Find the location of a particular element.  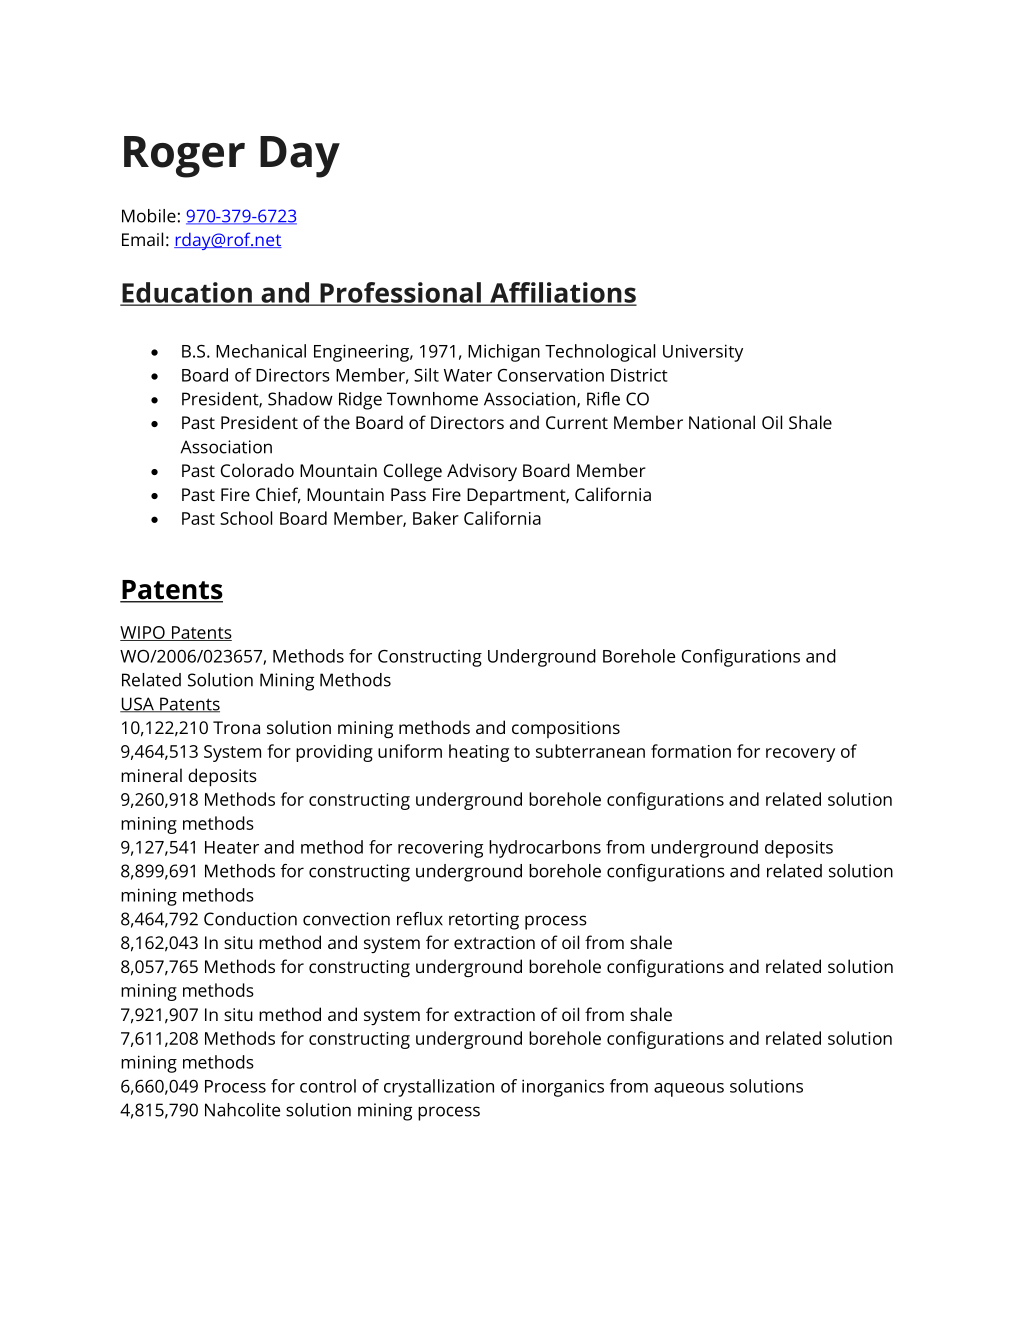

formation is located at coordinates (691, 751).
